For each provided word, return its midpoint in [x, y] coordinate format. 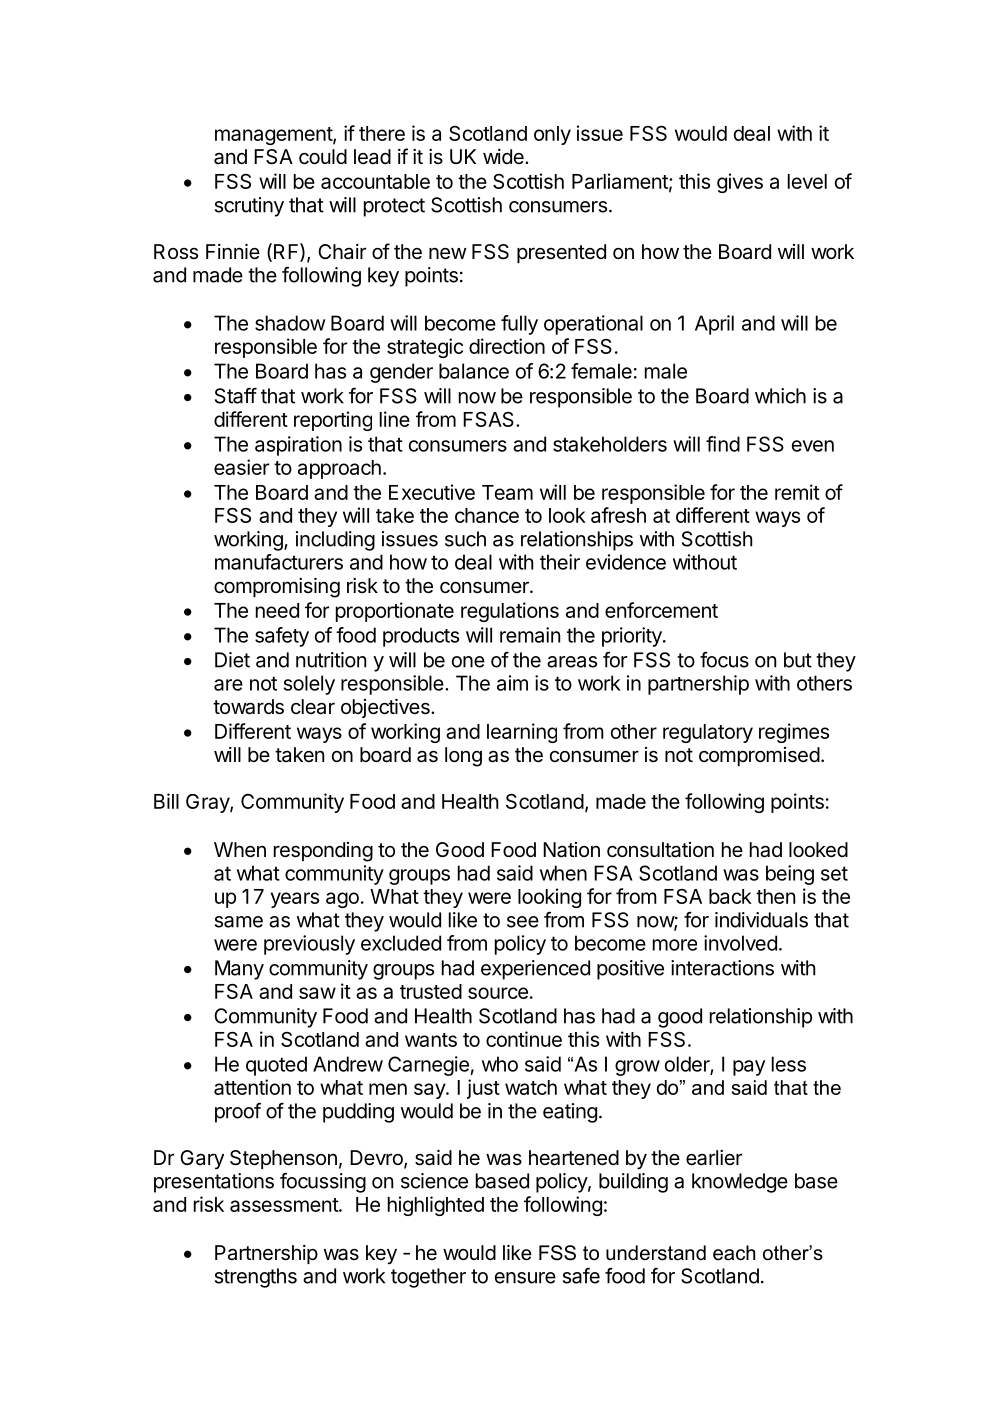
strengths [256, 1278]
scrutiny [249, 207]
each [734, 1253]
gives [740, 183]
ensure [525, 1278]
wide [504, 156]
